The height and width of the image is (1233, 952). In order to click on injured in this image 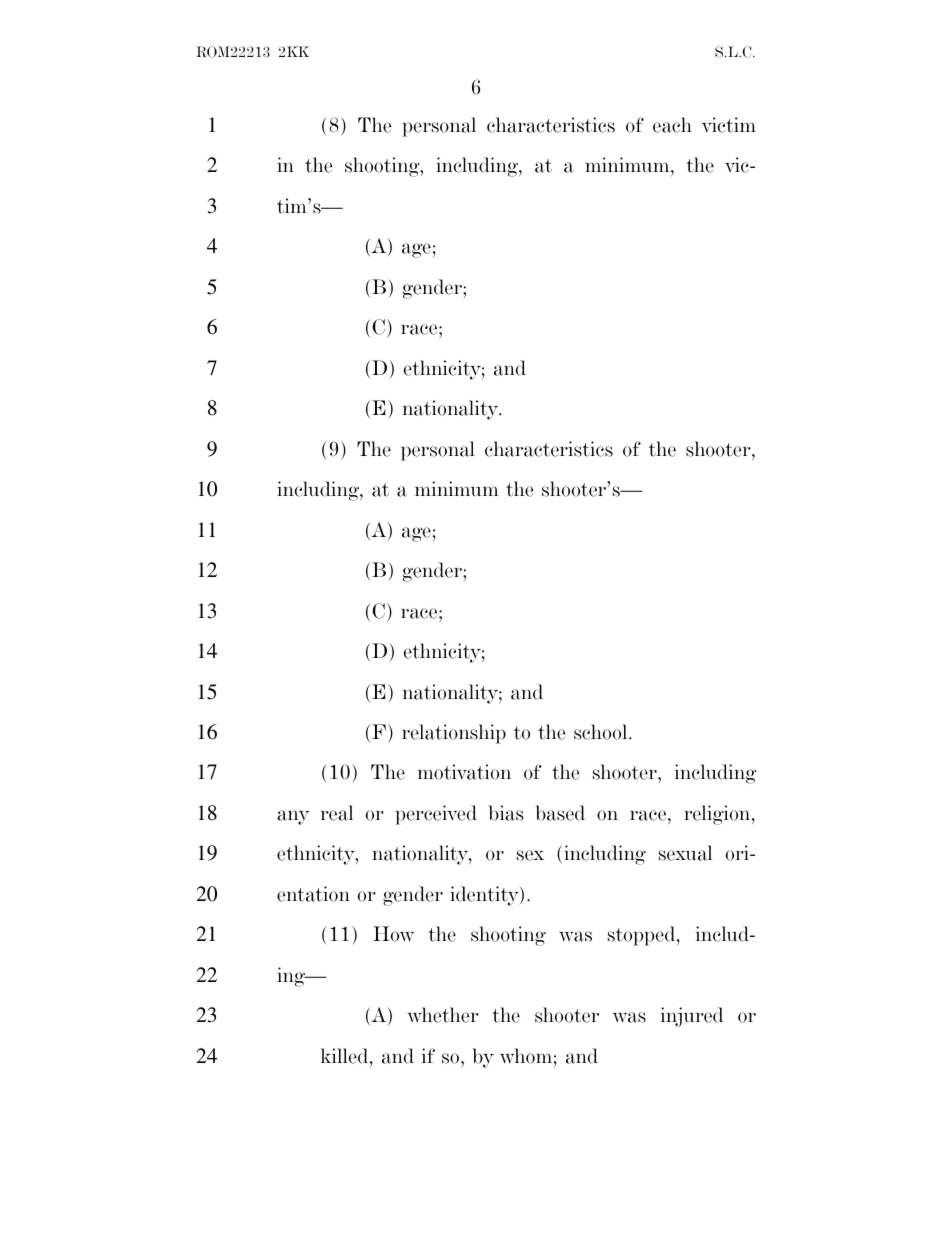, I will do `click(692, 1017)`.
